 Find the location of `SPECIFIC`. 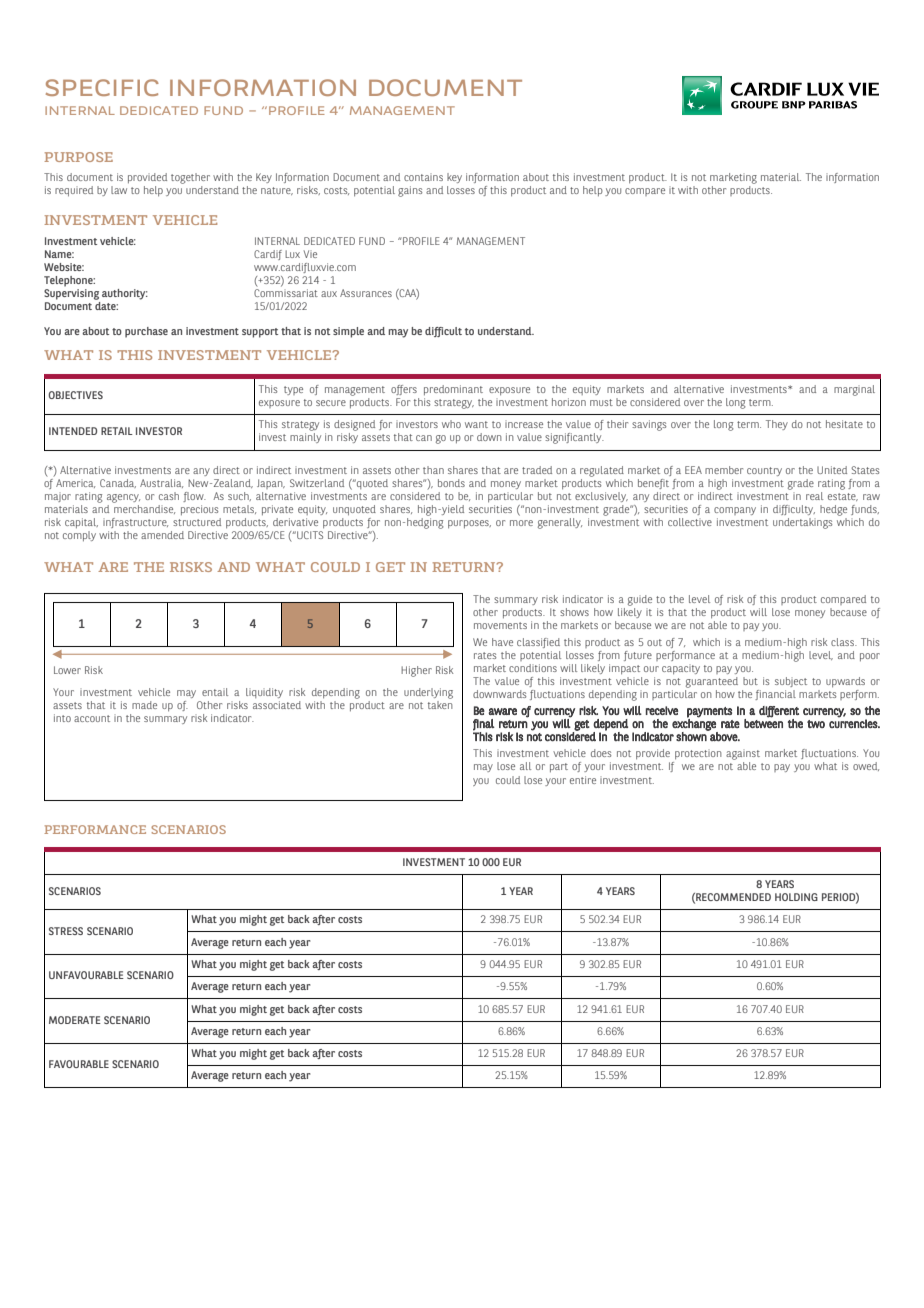

SPECIFIC is located at coordinates (102, 87).
